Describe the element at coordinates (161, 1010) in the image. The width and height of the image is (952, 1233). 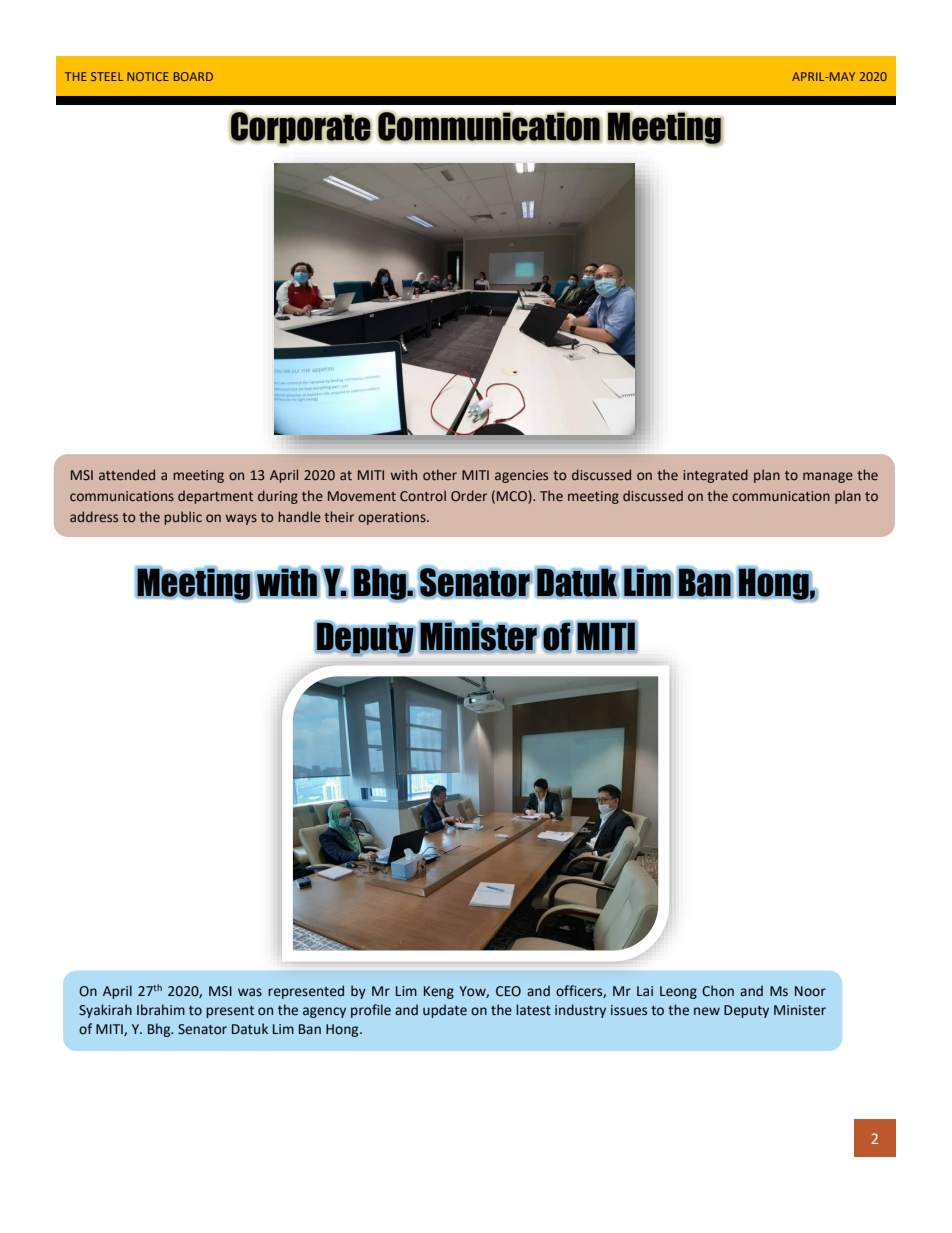
I see `Ibrahim` at that location.
